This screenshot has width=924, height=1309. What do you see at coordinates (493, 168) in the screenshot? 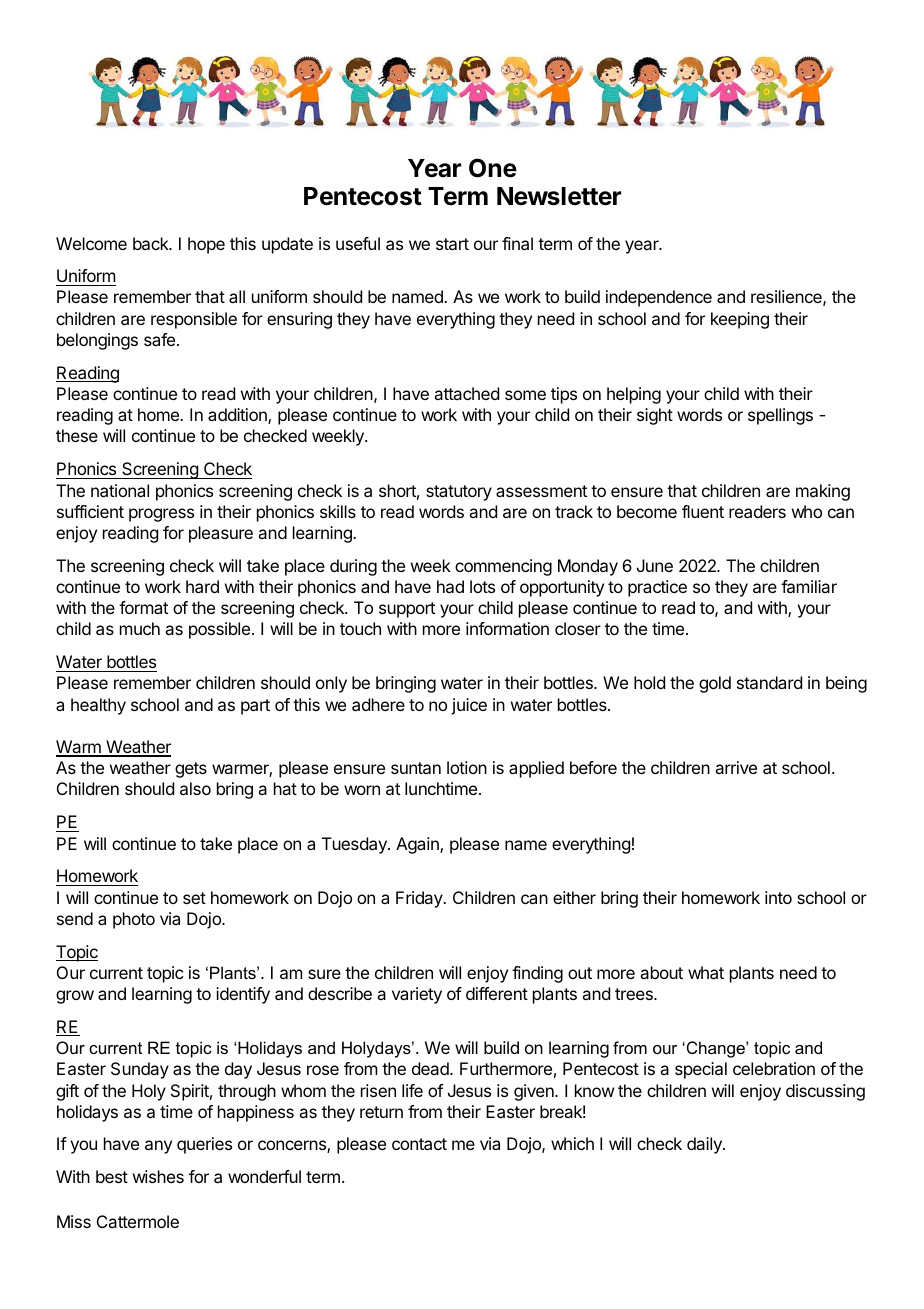
I see `One` at bounding box center [493, 168].
